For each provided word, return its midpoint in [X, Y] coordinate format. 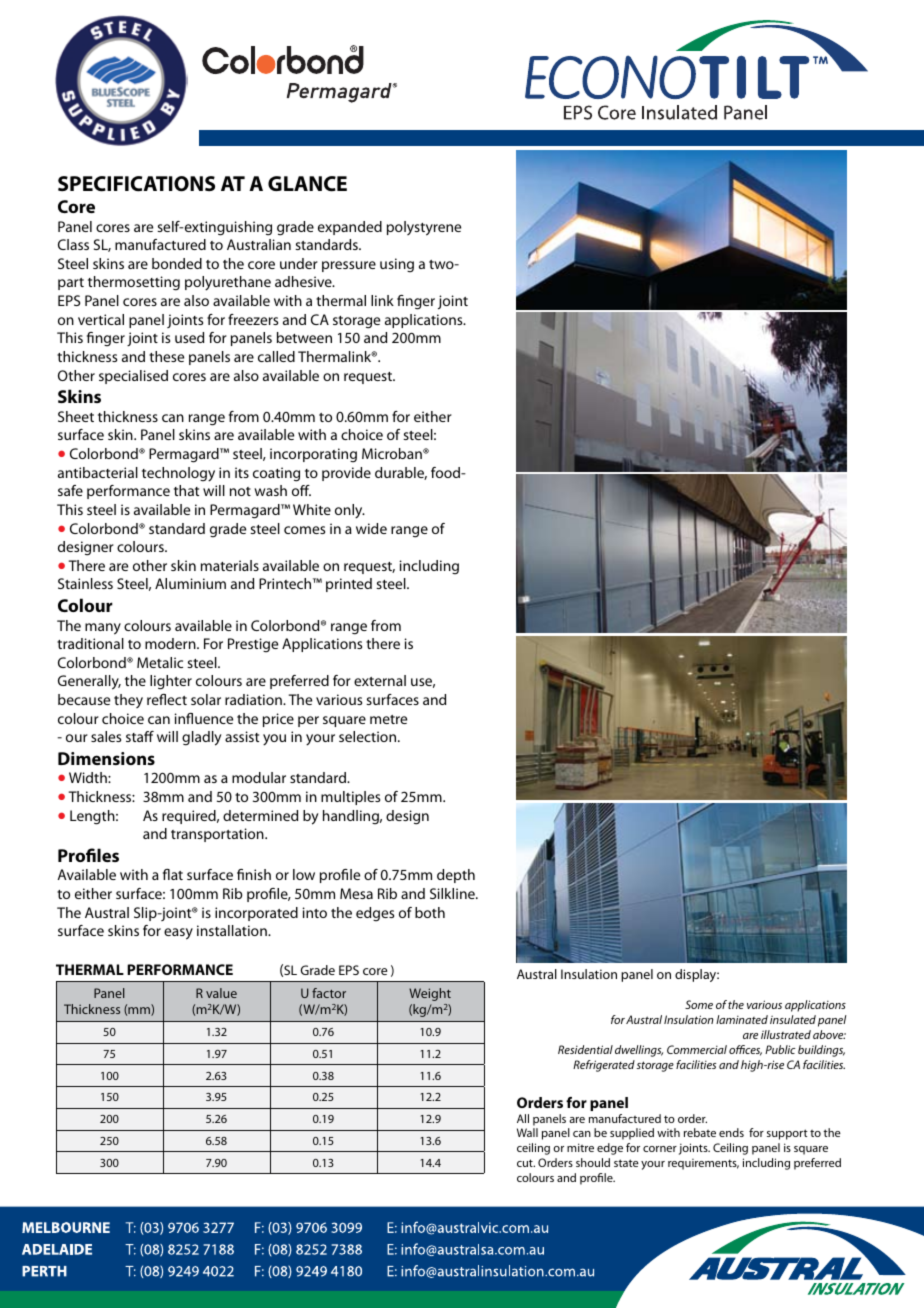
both [430, 912]
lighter [171, 682]
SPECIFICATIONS [136, 184]
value [221, 993]
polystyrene [424, 228]
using [397, 265]
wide [371, 528]
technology [178, 474]
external [380, 680]
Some [699, 1004]
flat [173, 874]
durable [401, 473]
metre [388, 719]
